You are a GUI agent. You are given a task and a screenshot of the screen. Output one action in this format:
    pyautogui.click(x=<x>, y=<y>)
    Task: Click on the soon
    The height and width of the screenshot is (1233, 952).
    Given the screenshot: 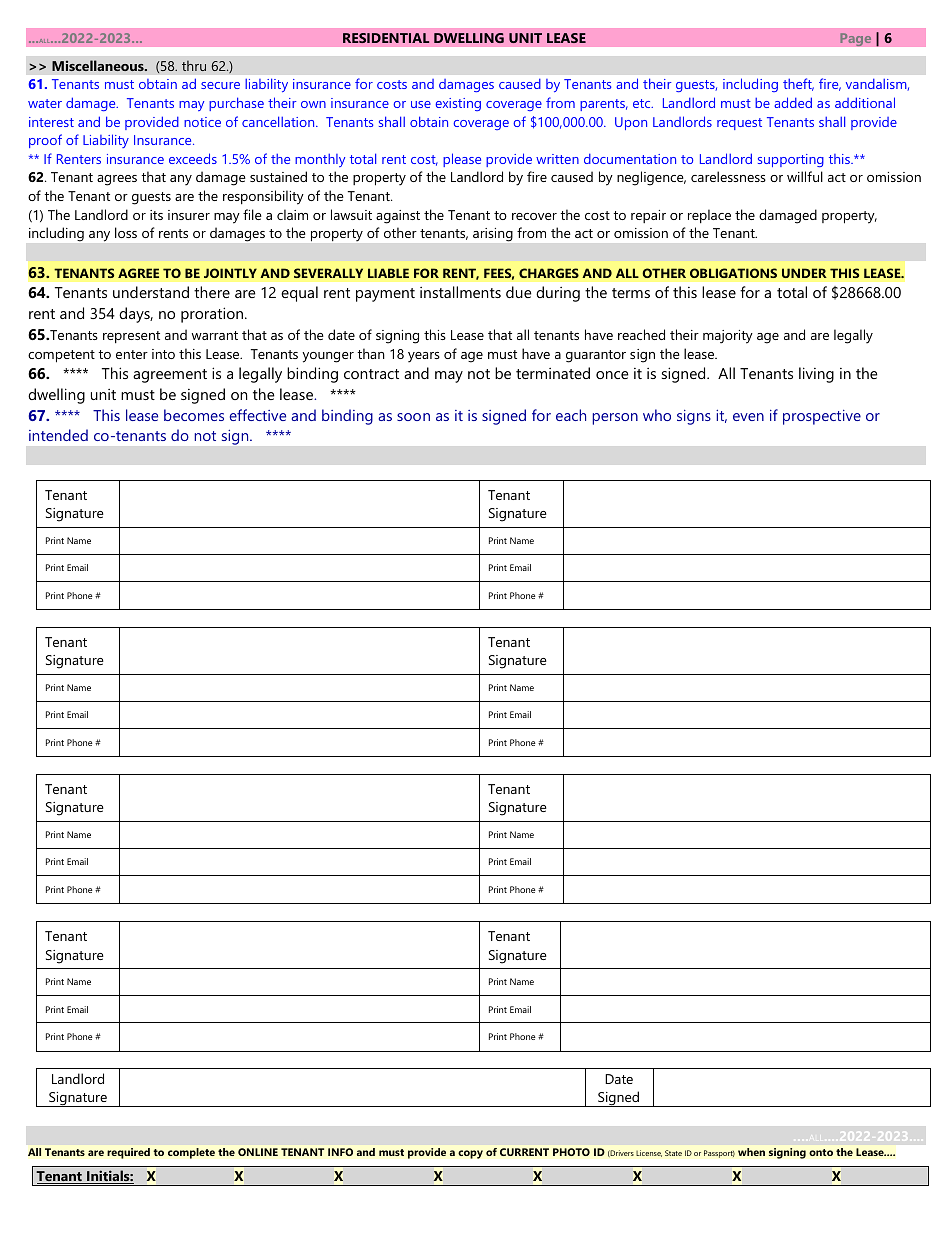 What is the action you would take?
    pyautogui.click(x=413, y=417)
